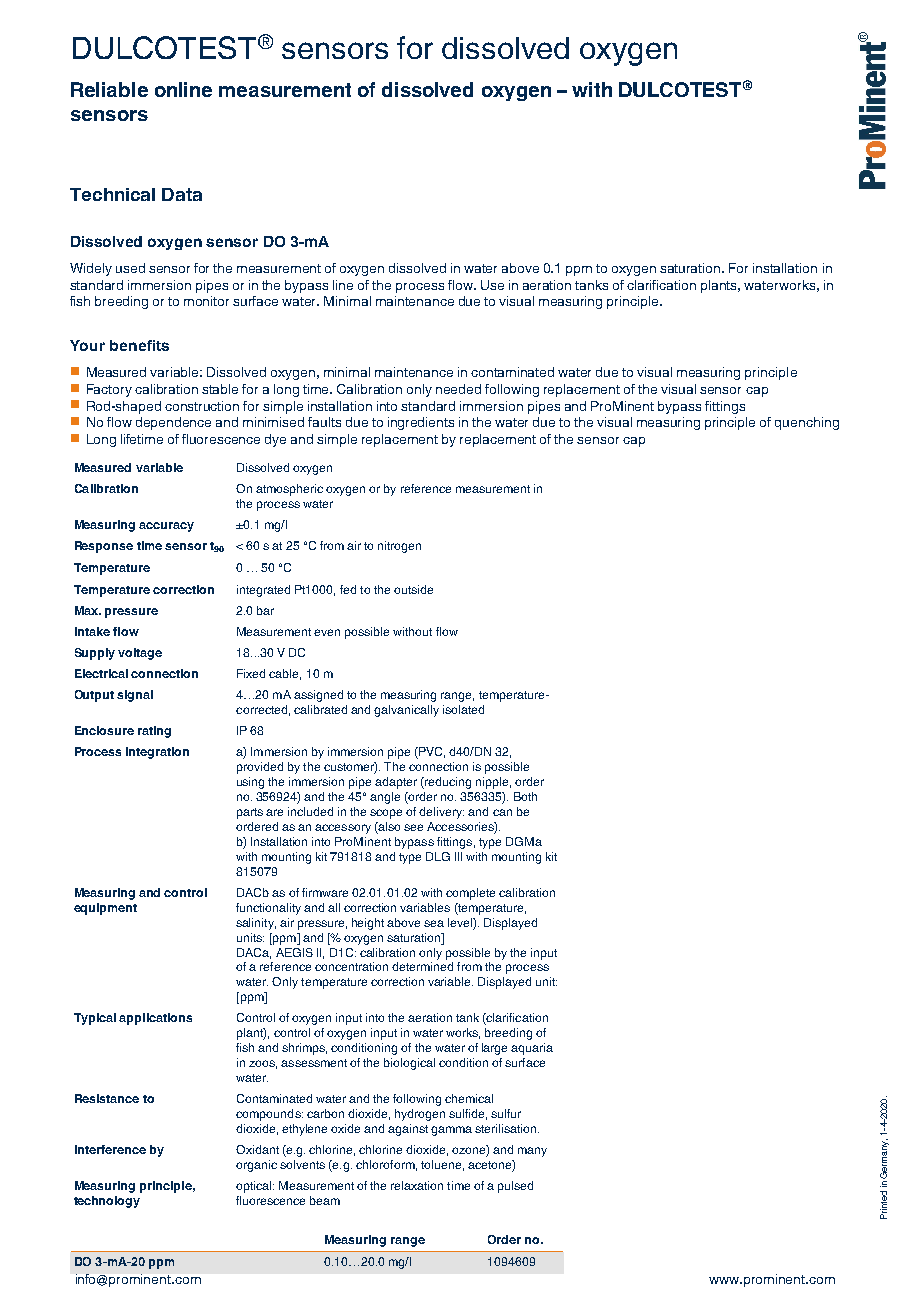  What do you see at coordinates (807, 423) in the image?
I see `quenching` at bounding box center [807, 423].
